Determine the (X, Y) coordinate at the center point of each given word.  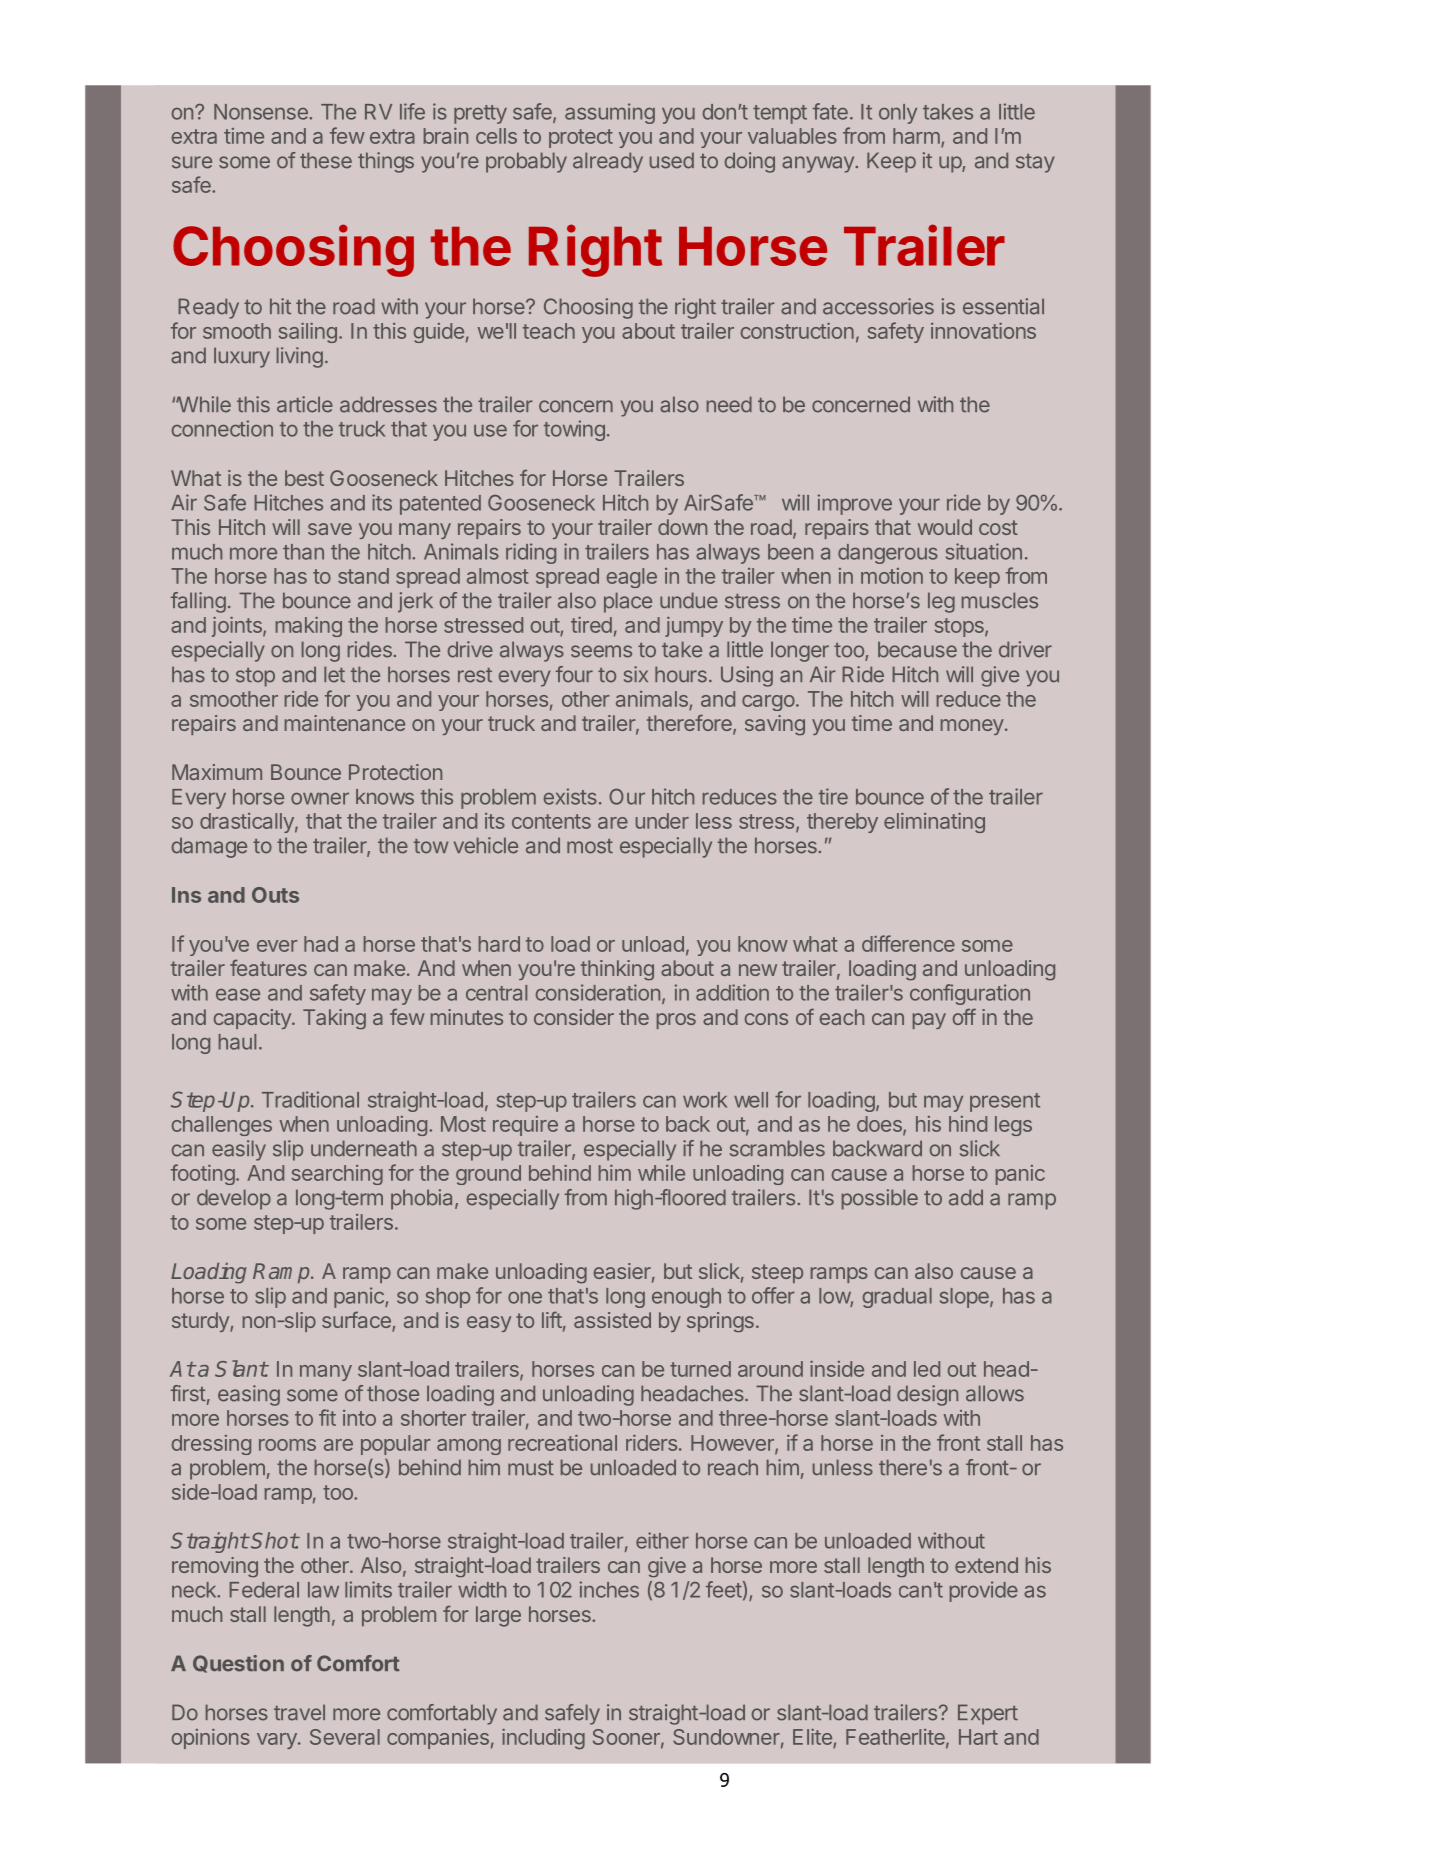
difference (908, 943)
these (326, 160)
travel (299, 1712)
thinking (617, 970)
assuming (610, 113)
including (543, 1739)
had (321, 944)
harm (916, 136)
